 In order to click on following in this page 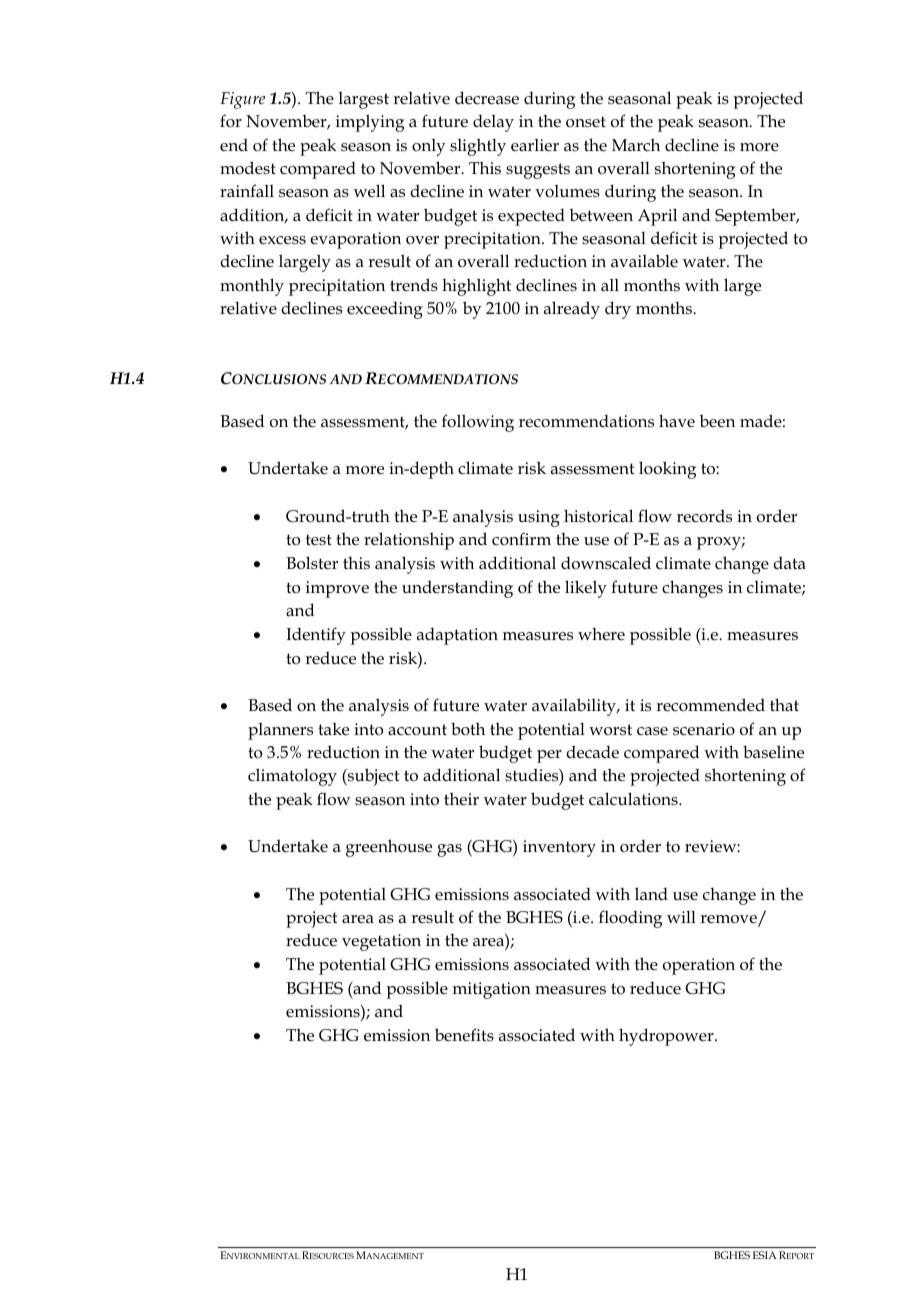, I will do `click(478, 423)`.
